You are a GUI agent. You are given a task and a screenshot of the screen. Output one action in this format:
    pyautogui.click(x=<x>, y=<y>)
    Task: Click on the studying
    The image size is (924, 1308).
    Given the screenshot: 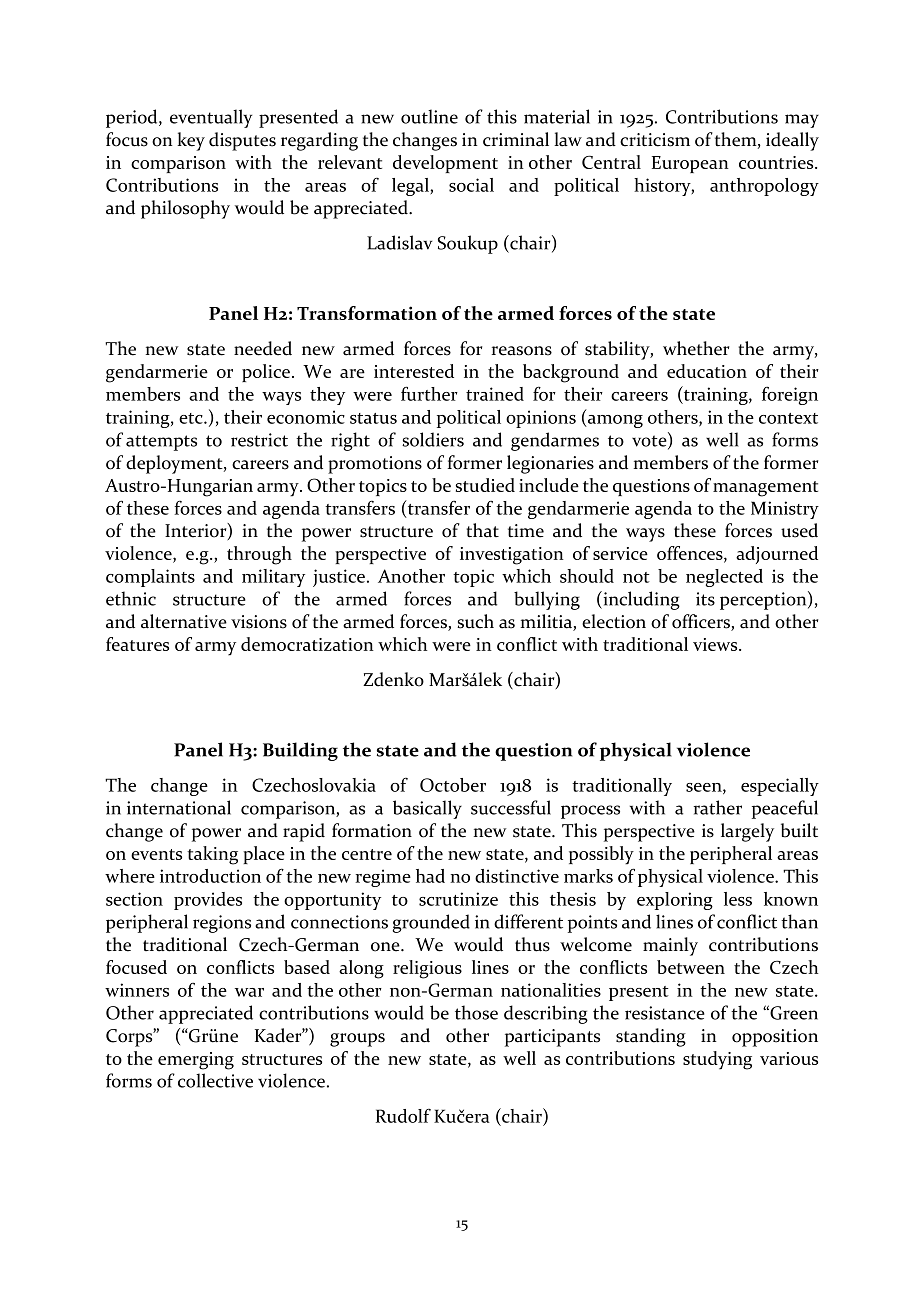 What is the action you would take?
    pyautogui.click(x=717, y=1060)
